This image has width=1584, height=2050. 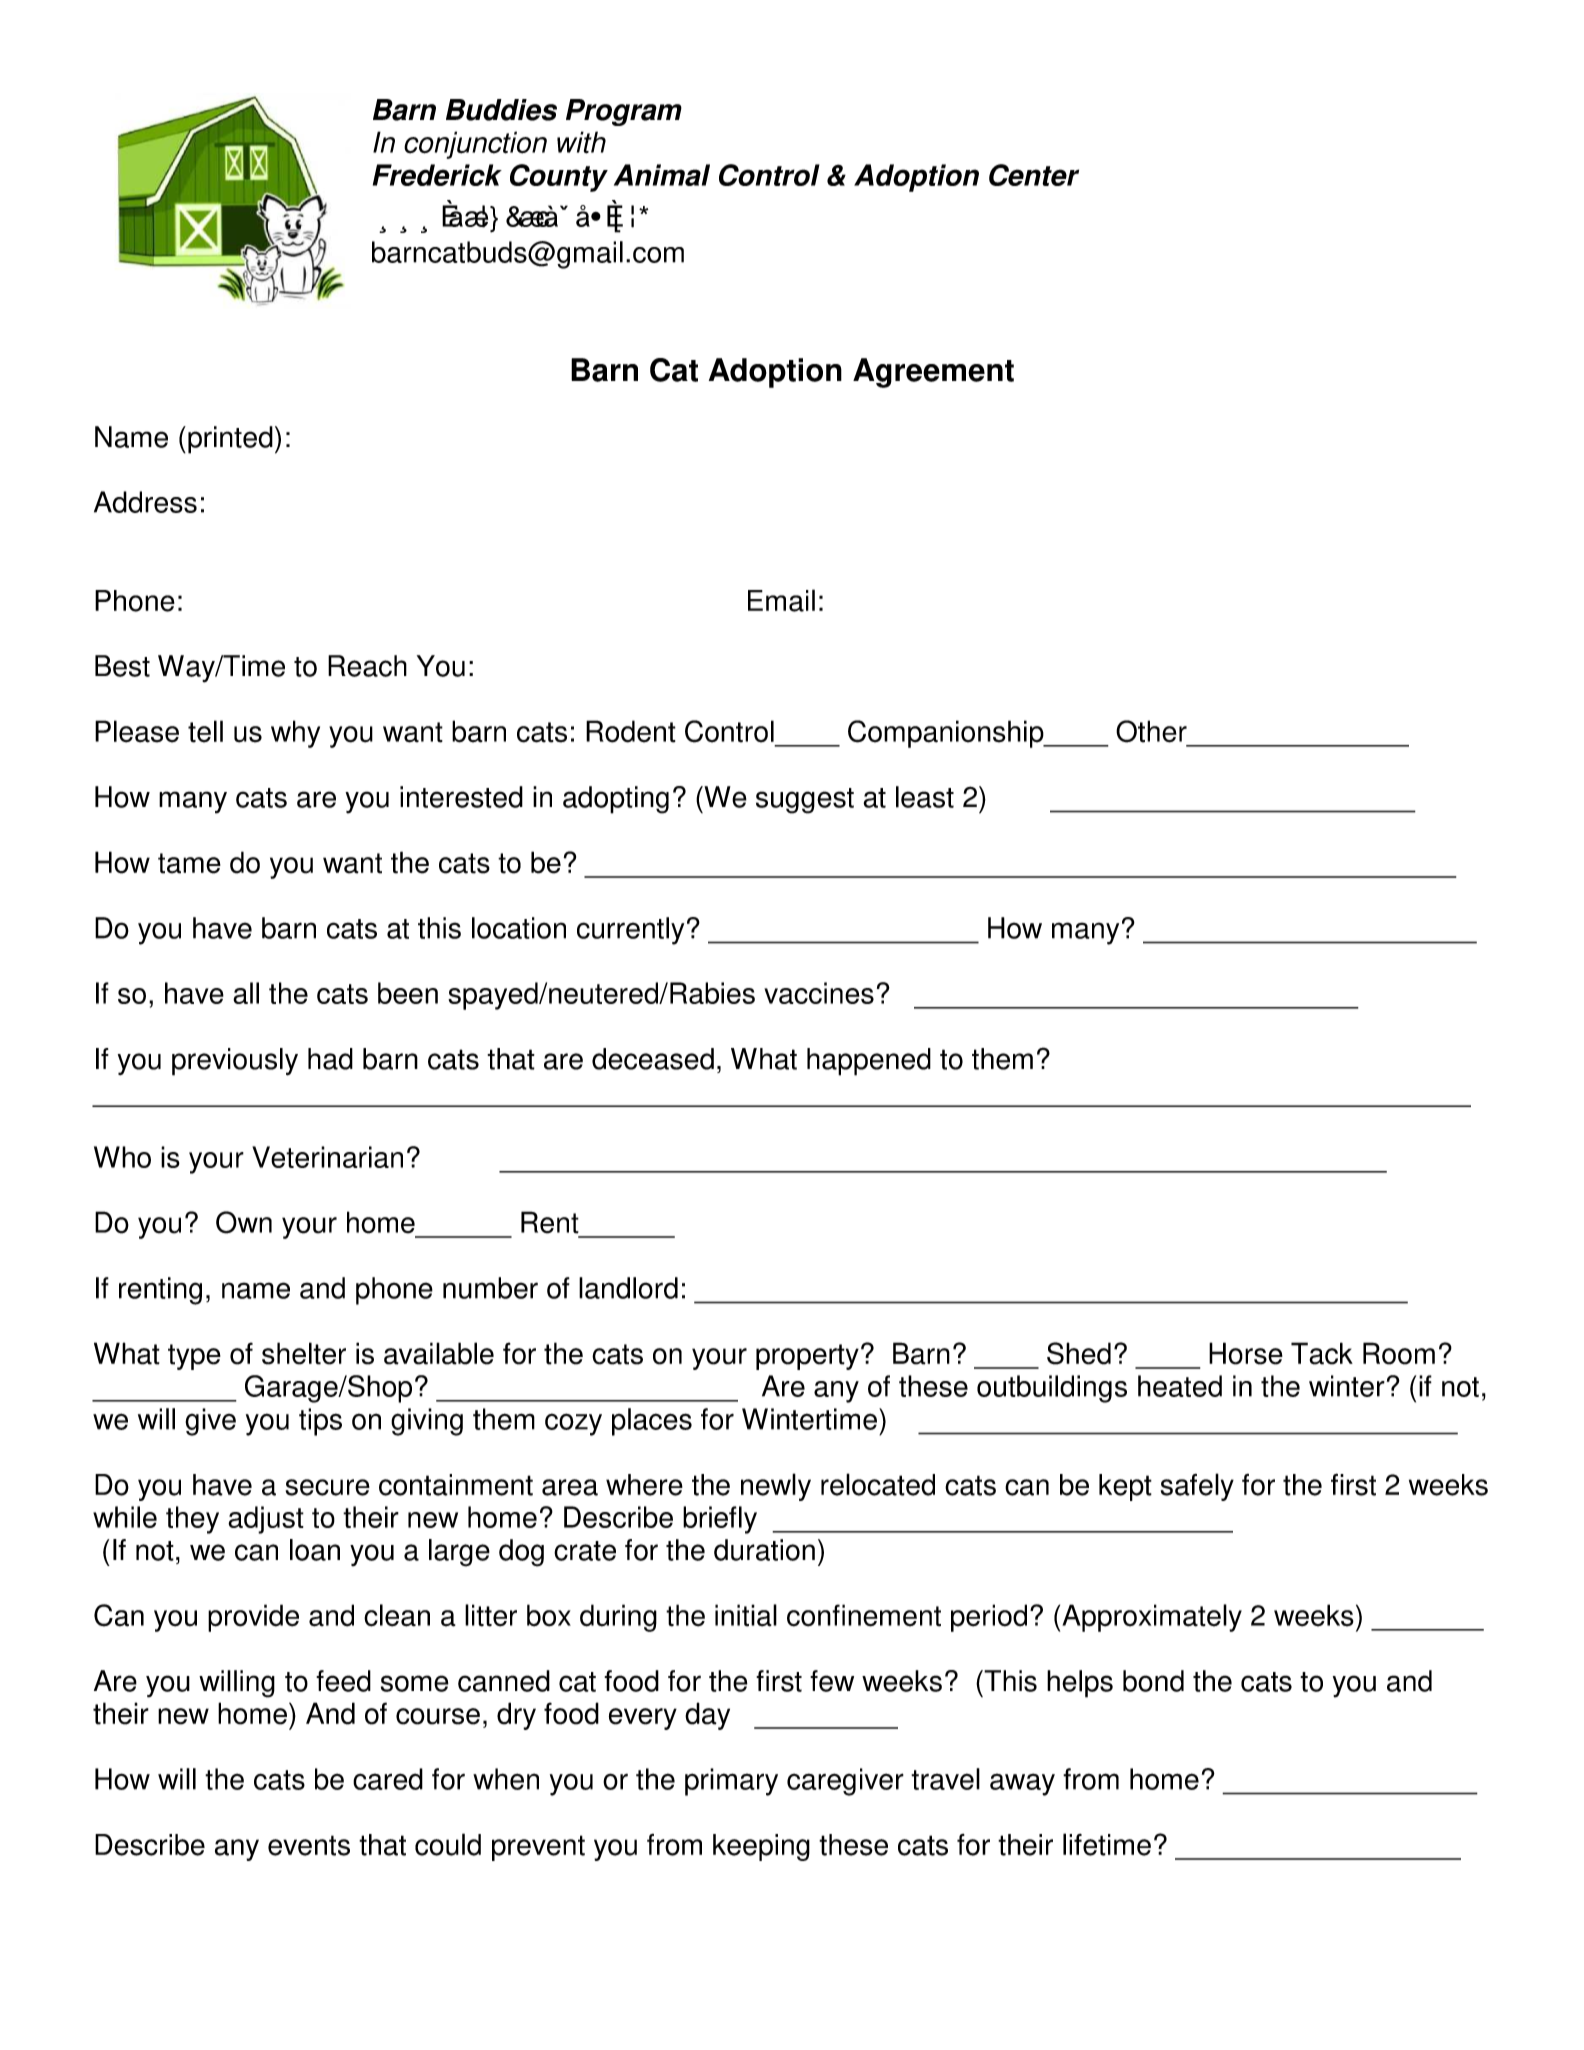 What do you see at coordinates (295, 734) in the image?
I see `why` at bounding box center [295, 734].
